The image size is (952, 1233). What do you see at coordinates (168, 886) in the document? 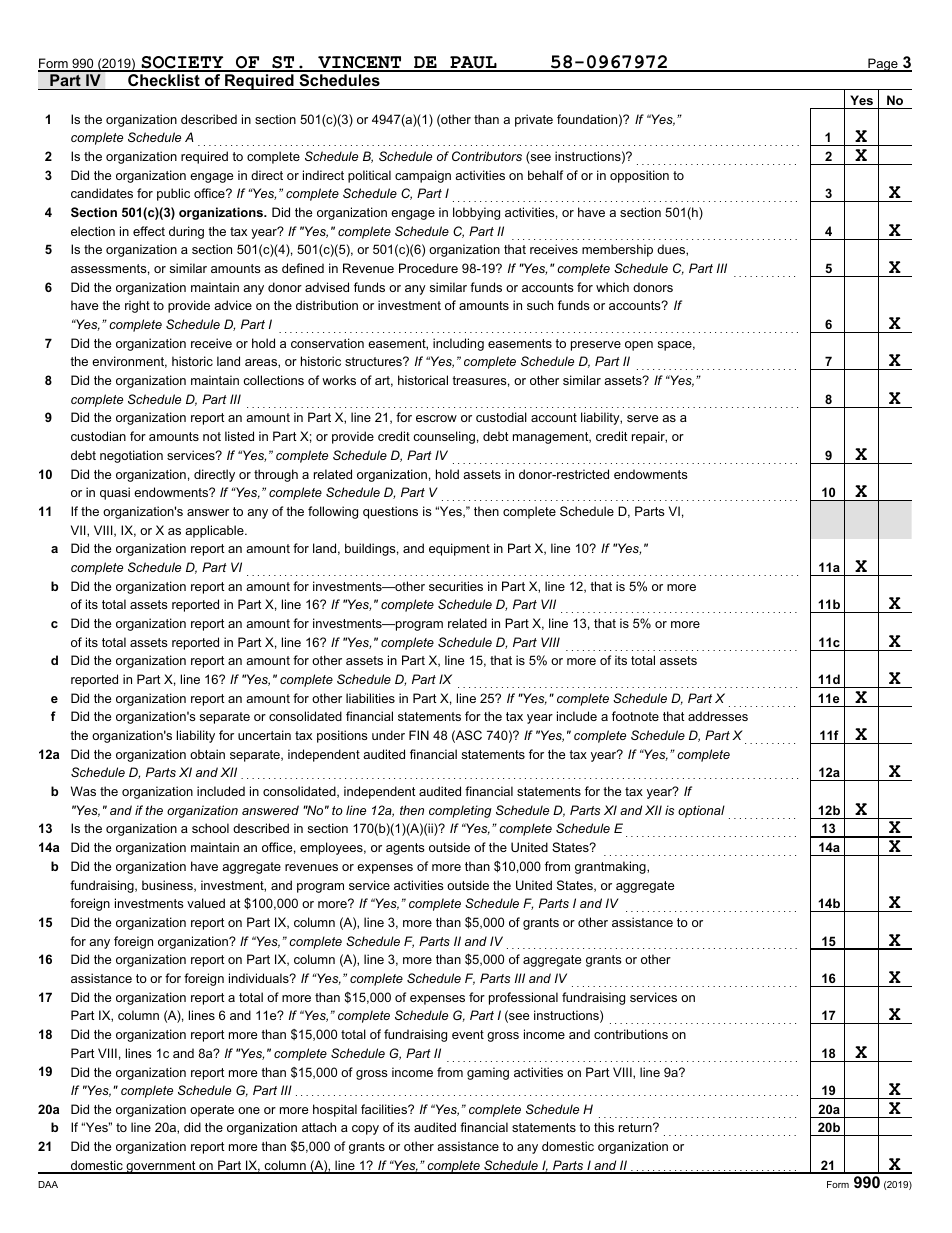
I see `business` at bounding box center [168, 886].
